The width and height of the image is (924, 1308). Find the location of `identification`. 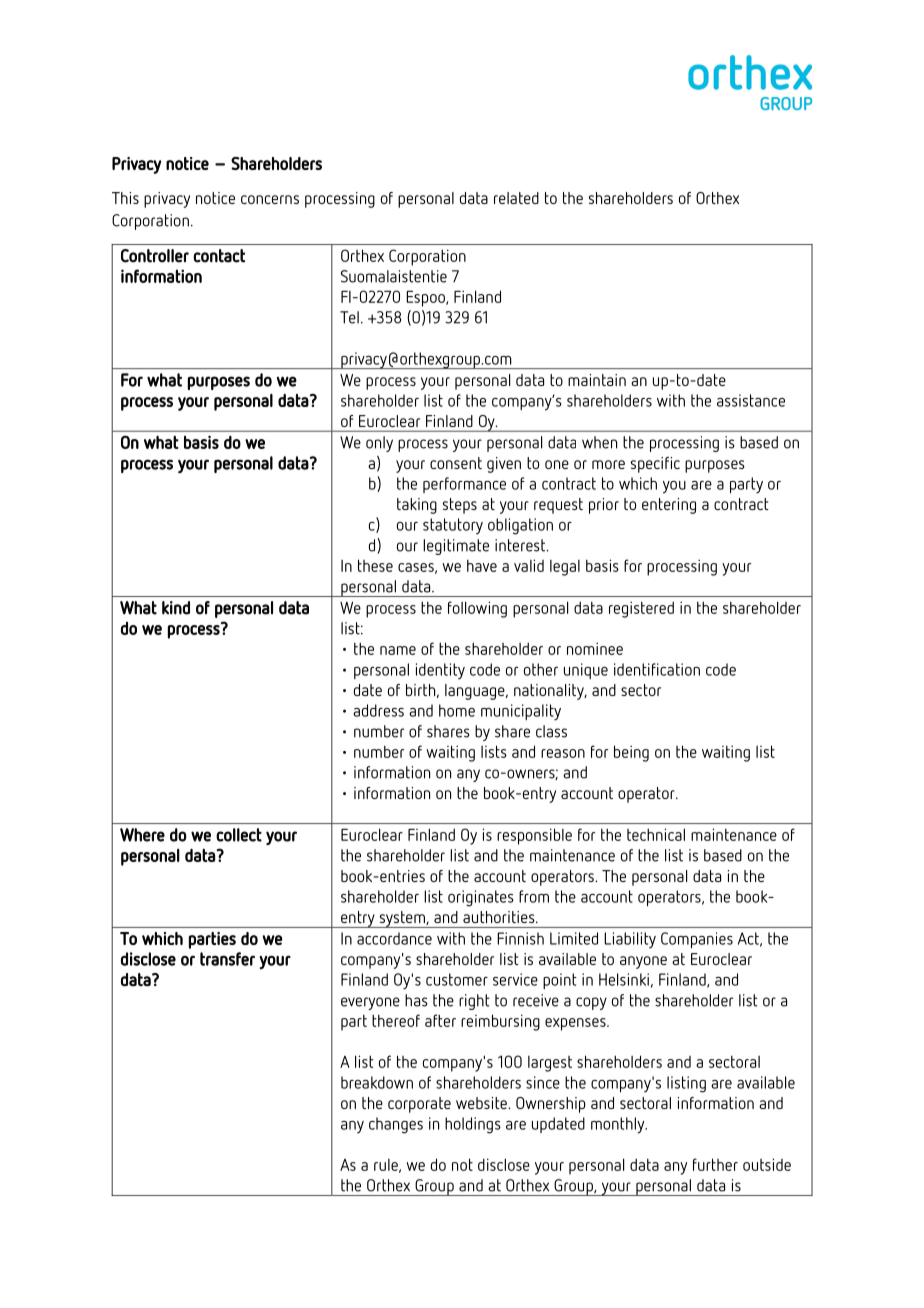

identification is located at coordinates (657, 669).
